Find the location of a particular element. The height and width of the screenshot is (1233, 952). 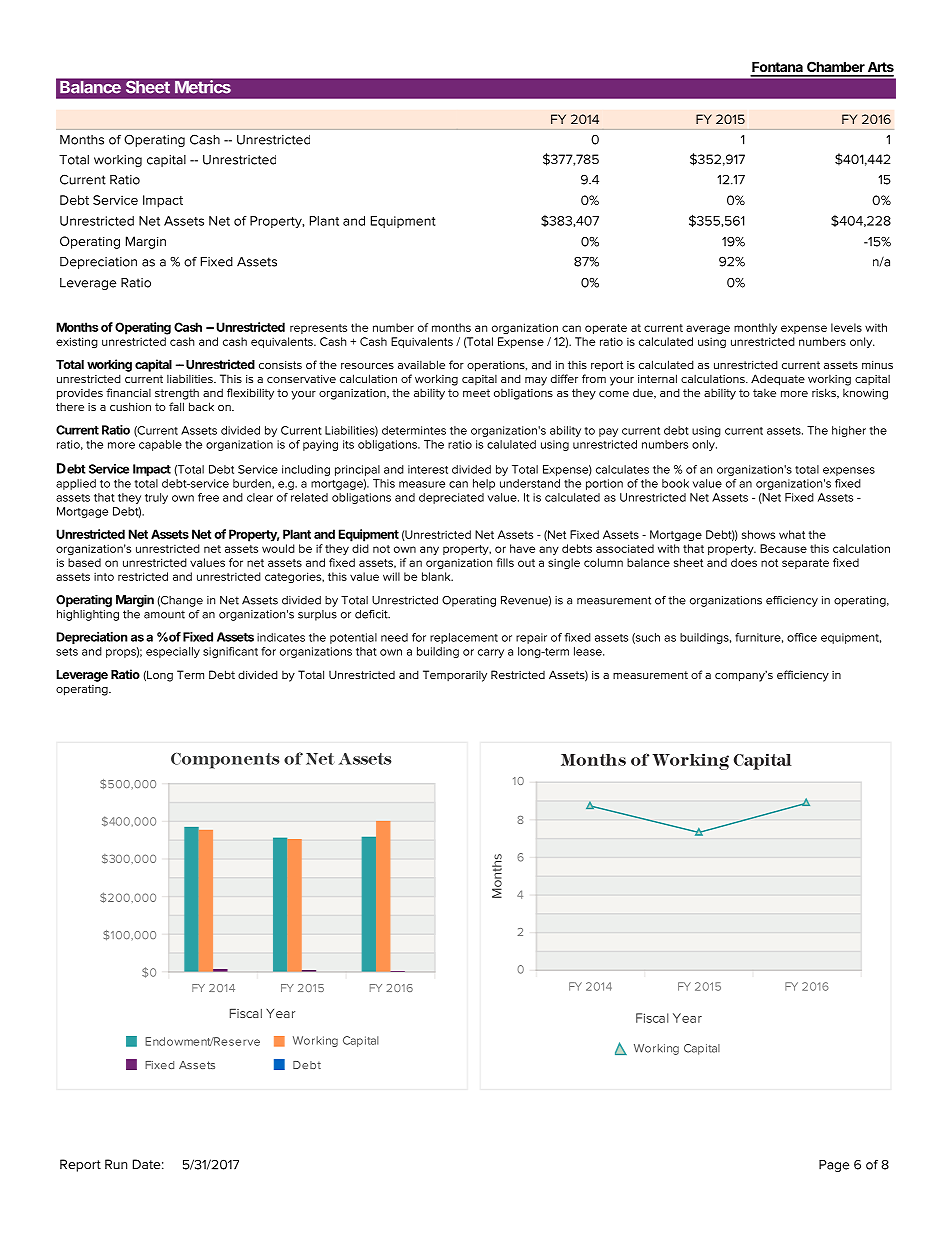

strength is located at coordinates (177, 394).
